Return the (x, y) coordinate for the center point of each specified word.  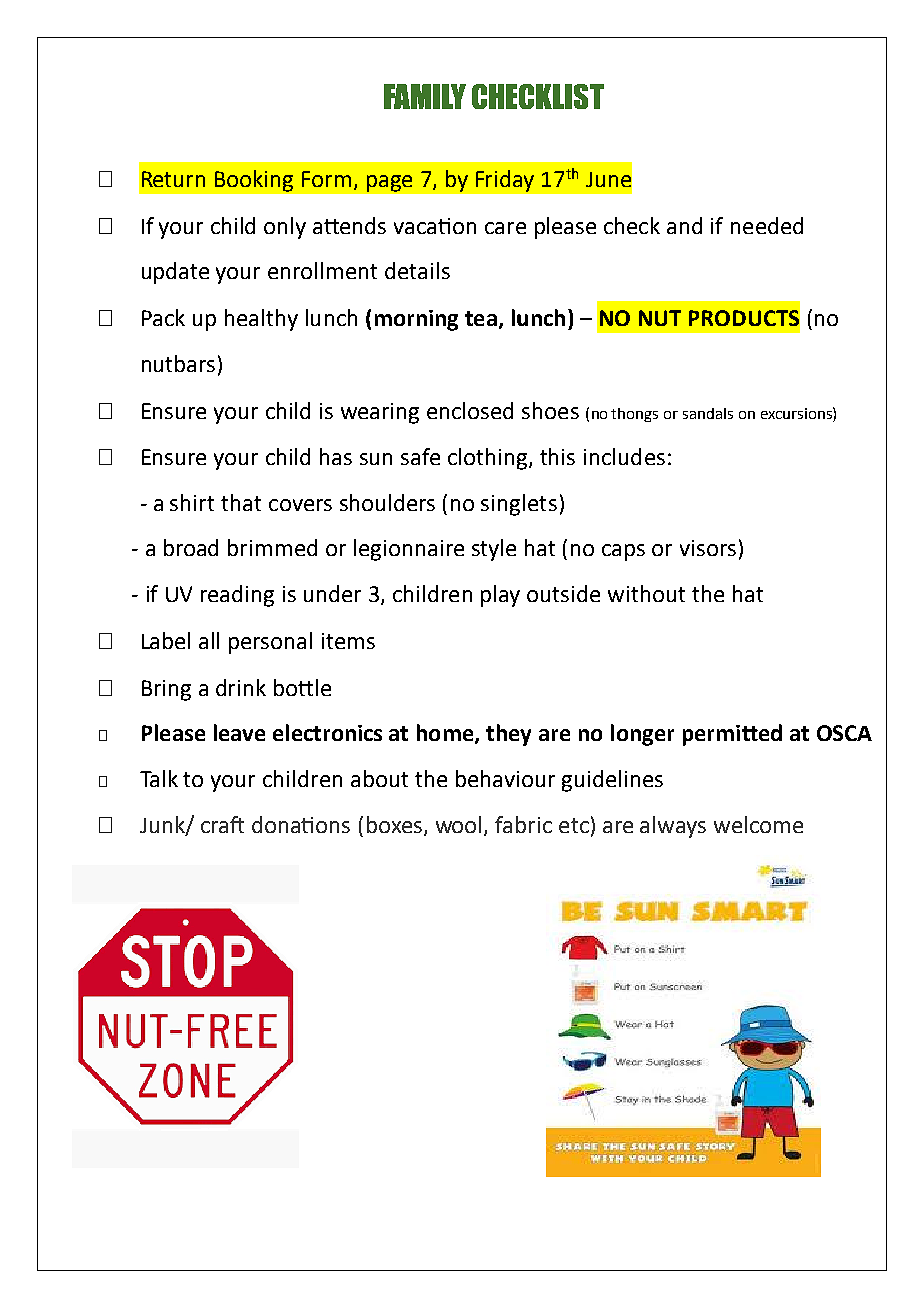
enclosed (470, 410)
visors (708, 548)
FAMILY (425, 96)
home (446, 734)
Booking (254, 181)
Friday (505, 181)
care (505, 228)
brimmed (272, 547)
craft (222, 824)
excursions (797, 413)
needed (767, 225)
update (175, 273)
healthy (261, 320)
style (494, 550)
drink (241, 687)
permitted (732, 735)
